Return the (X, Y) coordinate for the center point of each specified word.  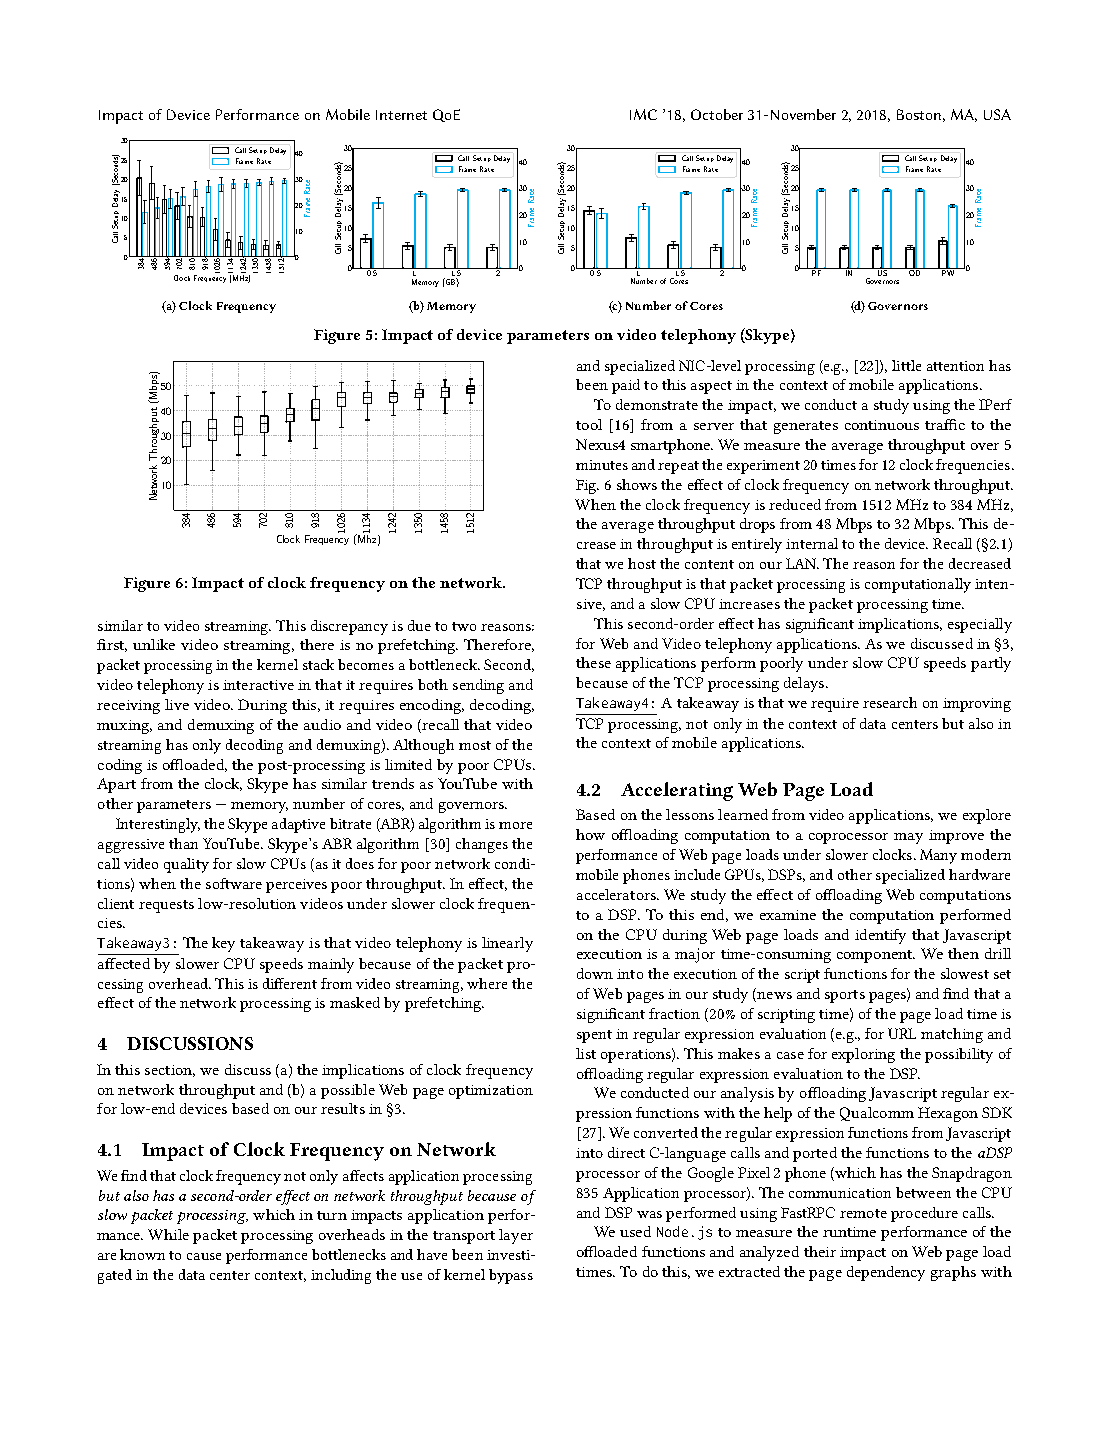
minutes (602, 465)
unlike (154, 644)
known (142, 1254)
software (234, 883)
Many (938, 856)
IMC (643, 114)
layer (516, 1236)
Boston (919, 114)
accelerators (617, 894)
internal (812, 543)
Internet (401, 115)
